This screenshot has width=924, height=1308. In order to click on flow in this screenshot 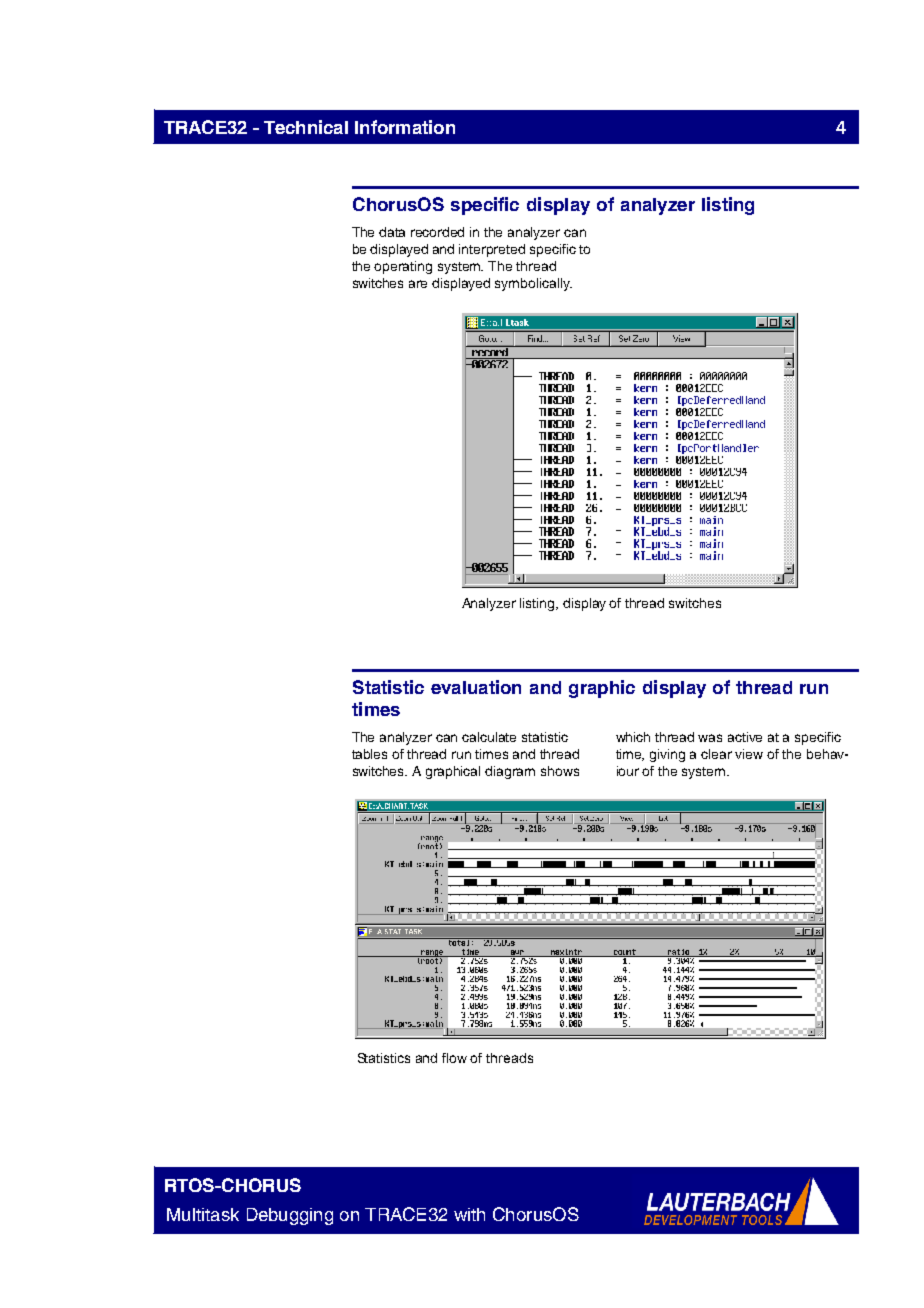, I will do `click(454, 1058)`.
